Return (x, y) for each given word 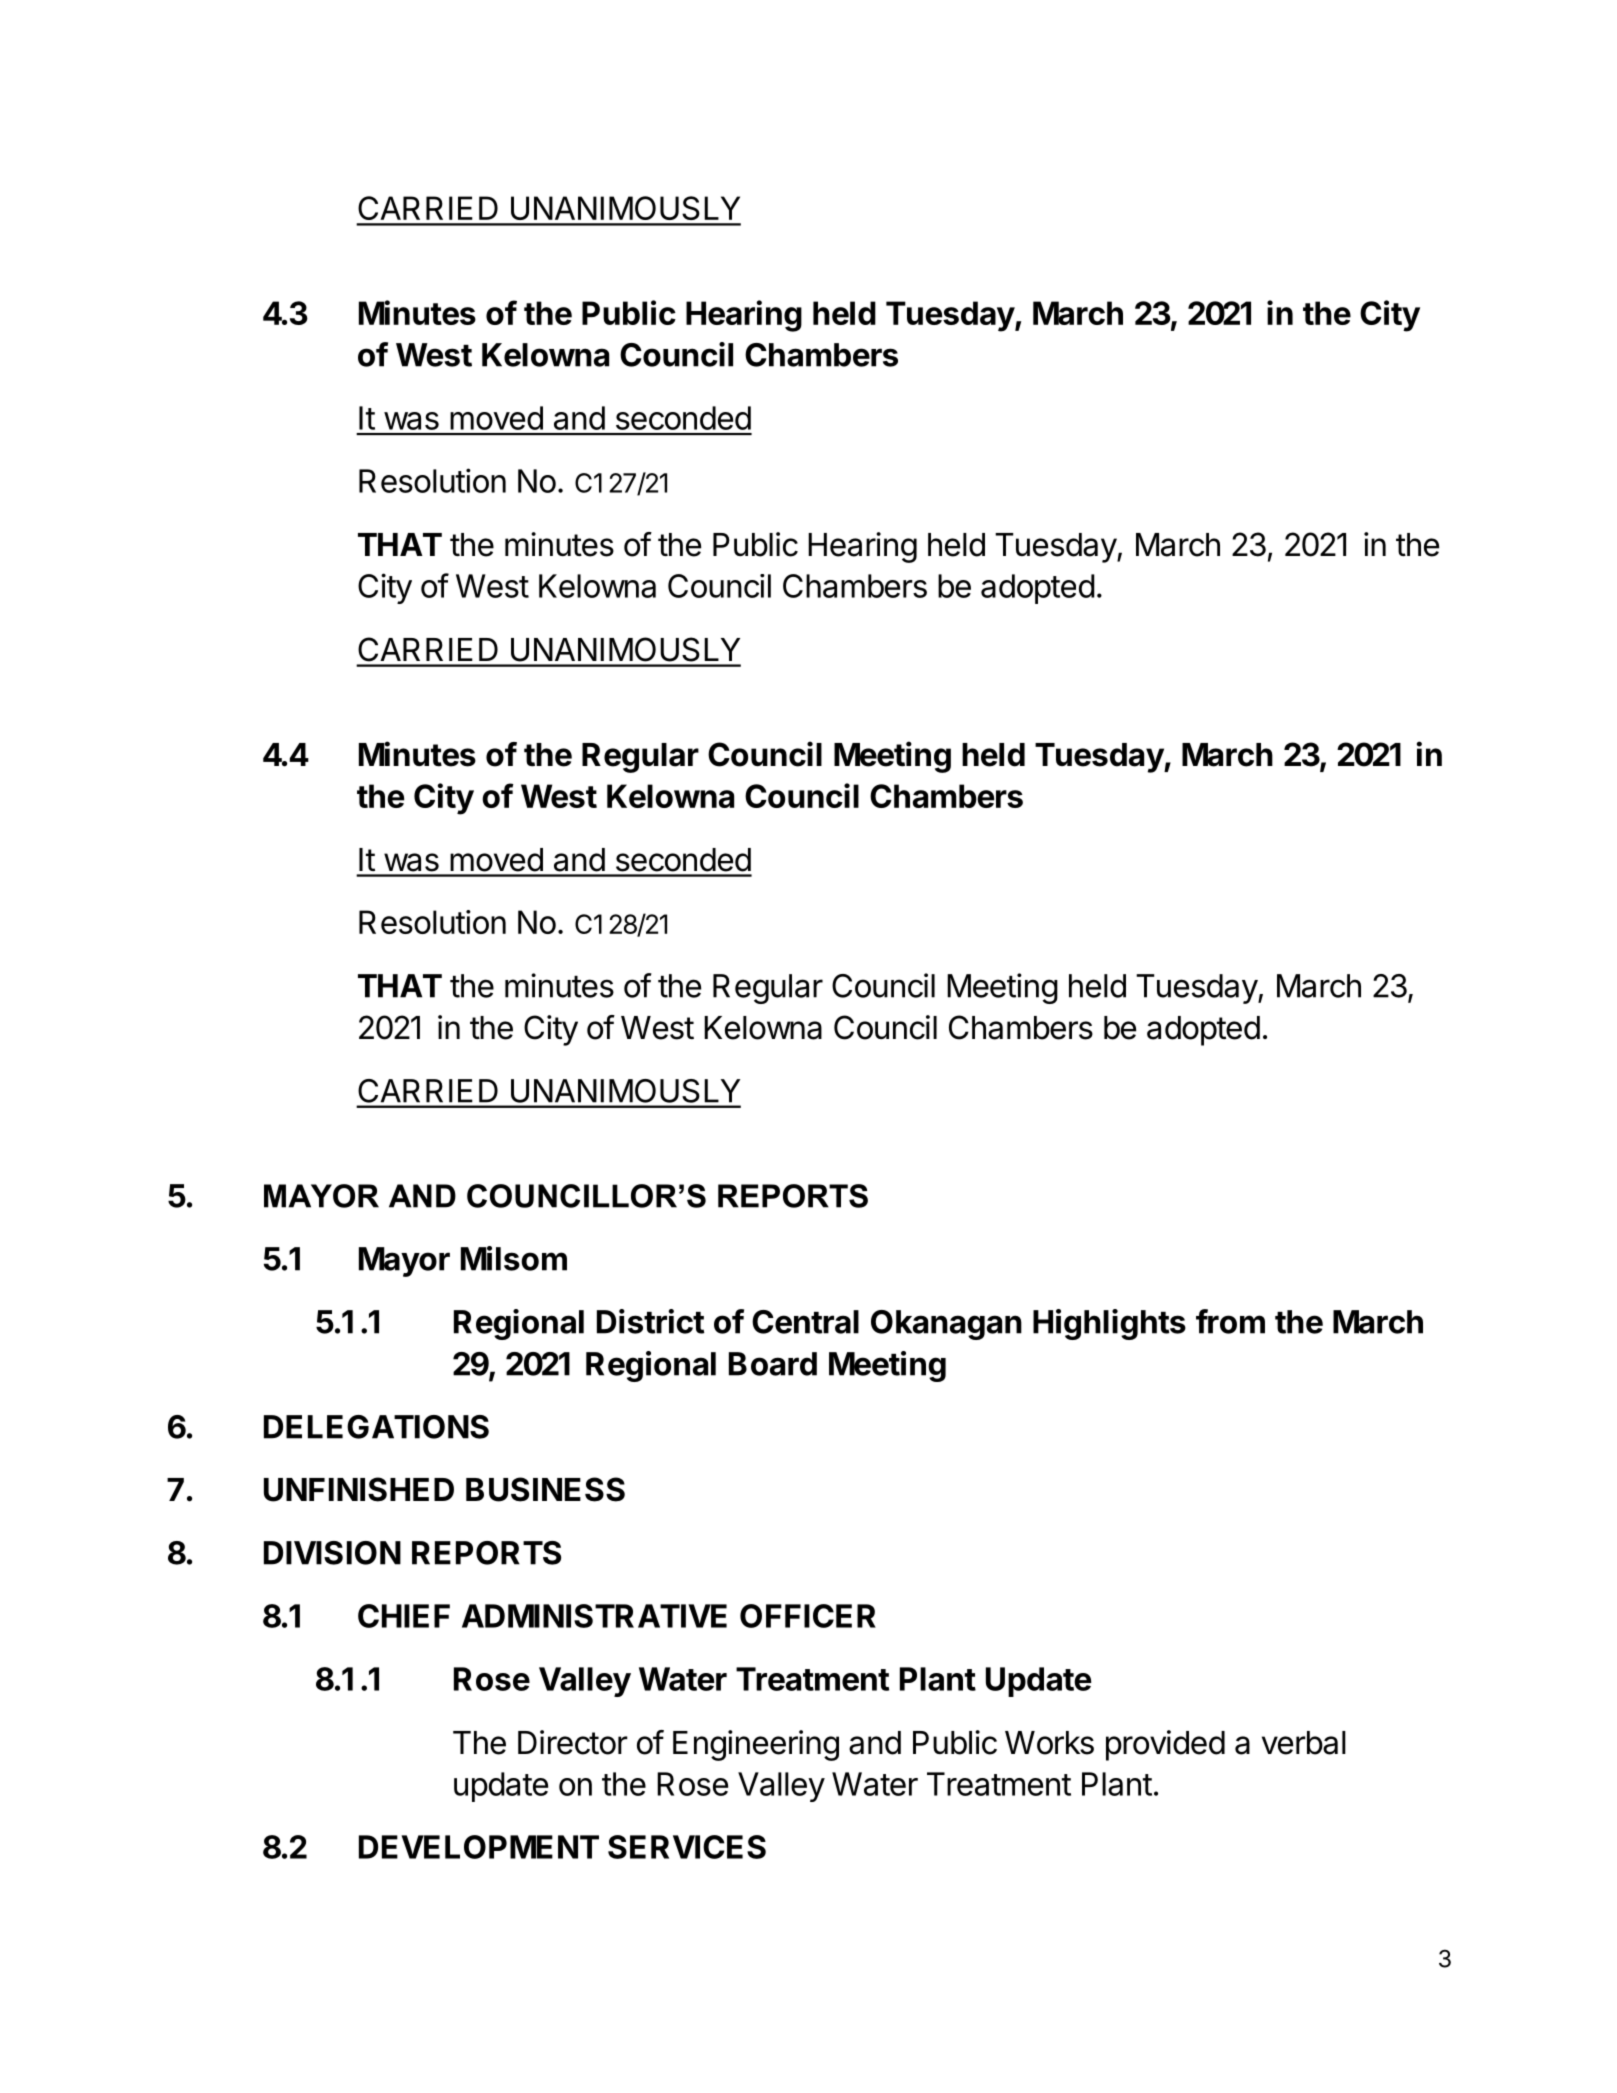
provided (1165, 1745)
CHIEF (404, 1616)
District (650, 1321)
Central (805, 1322)
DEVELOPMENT (479, 1847)
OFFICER (808, 1616)
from (1230, 1321)
